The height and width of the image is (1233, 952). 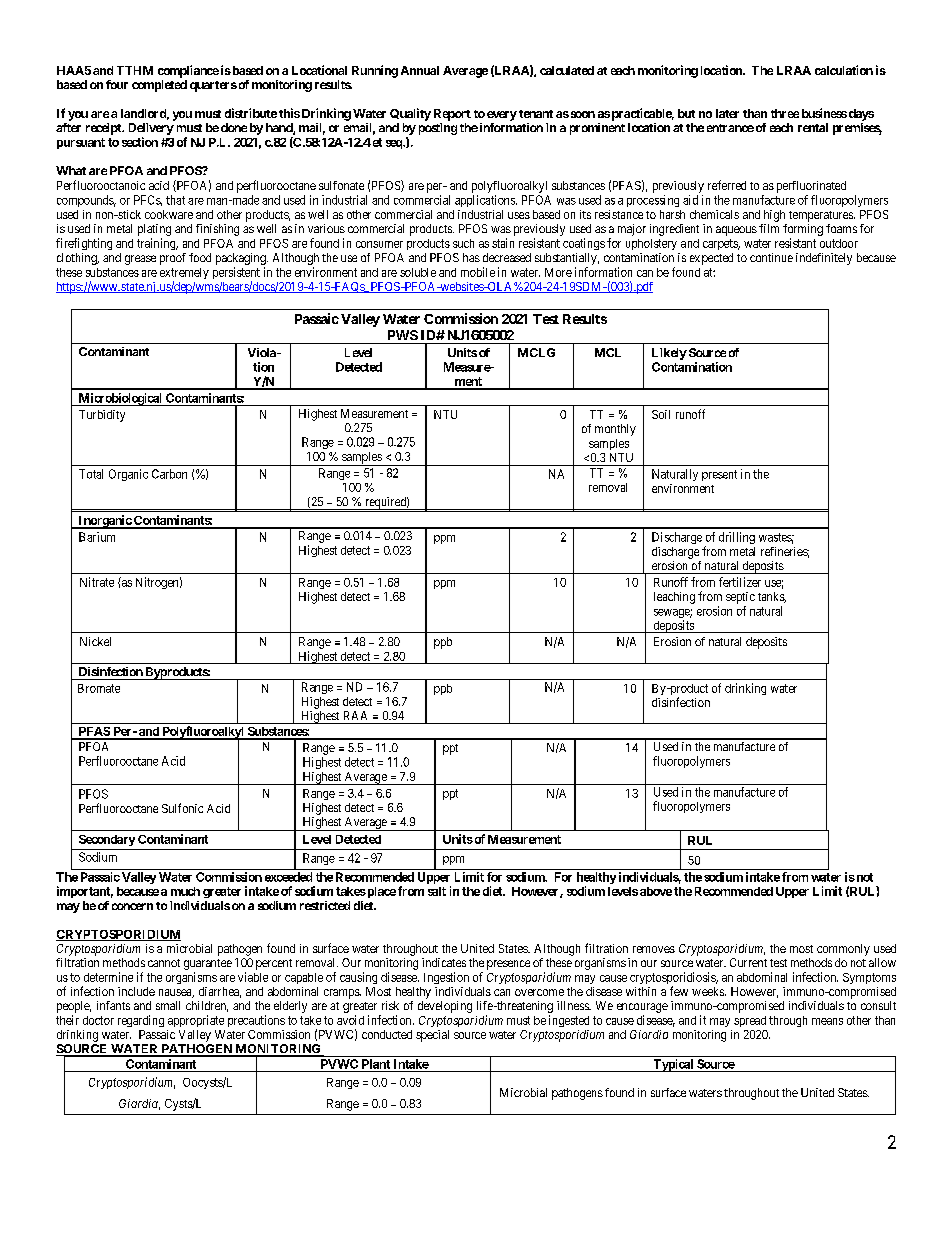 What do you see at coordinates (785, 113) in the image?
I see `three` at bounding box center [785, 113].
